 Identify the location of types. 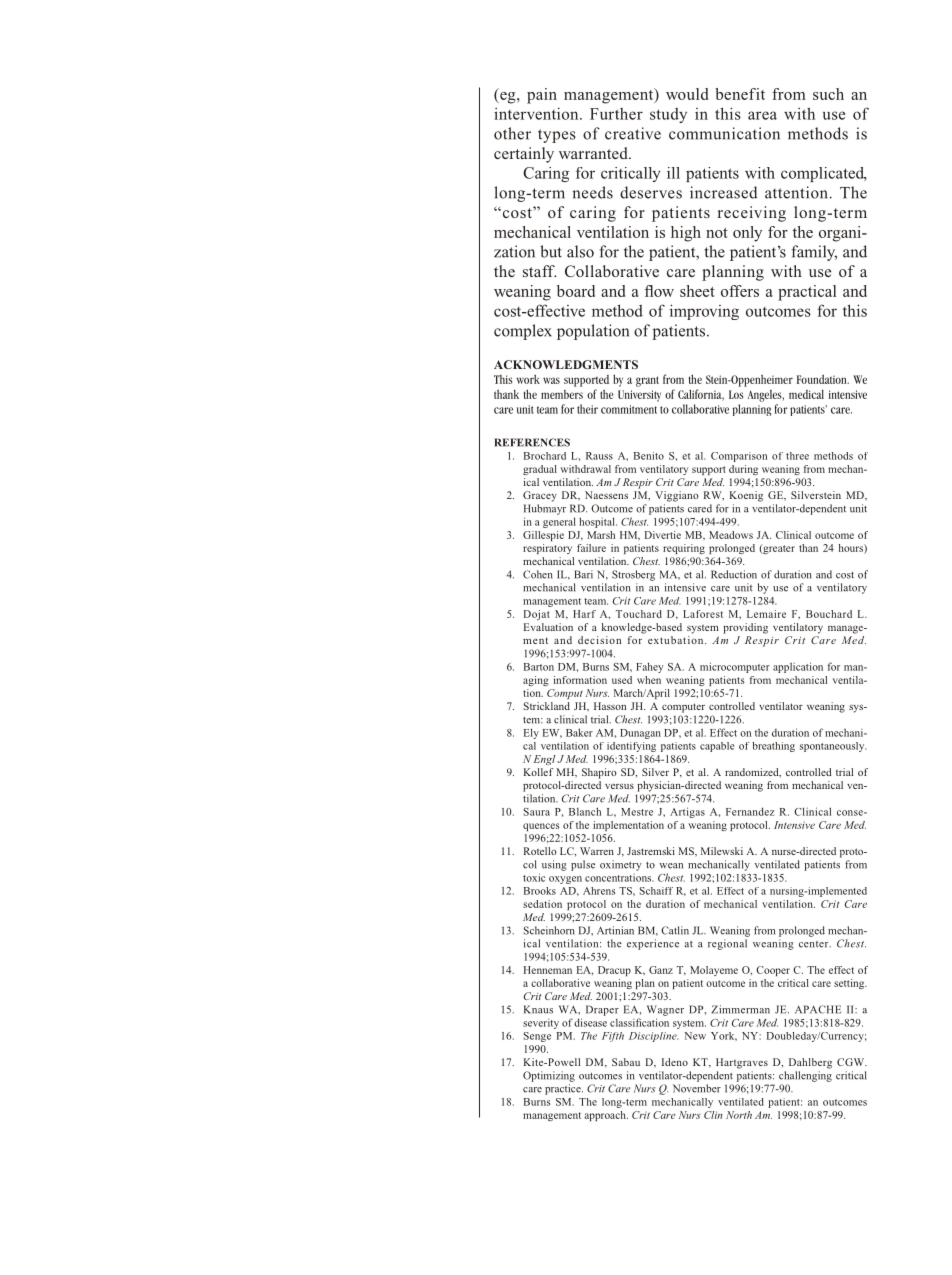
(557, 136).
